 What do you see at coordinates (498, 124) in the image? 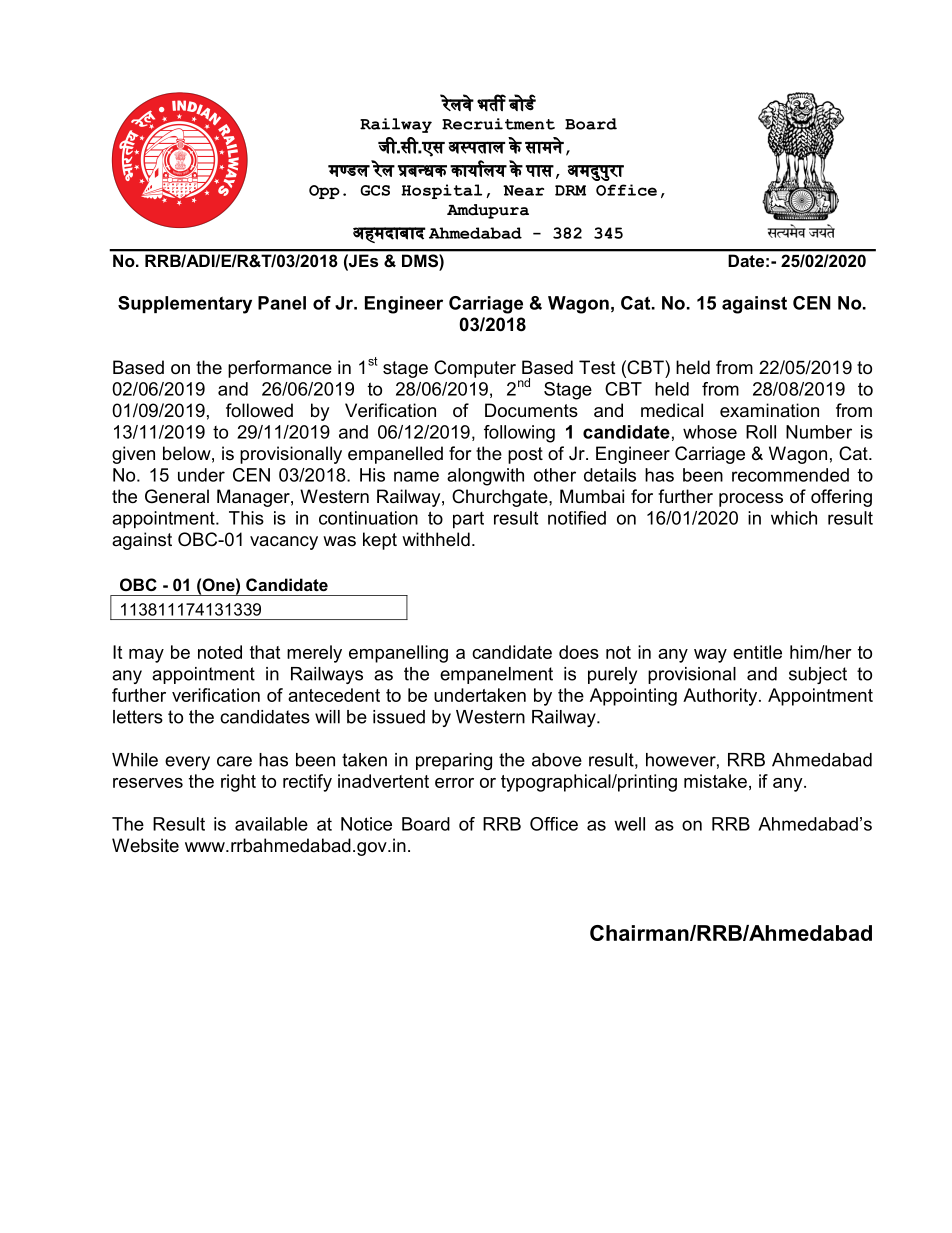
I see `Recruitment` at bounding box center [498, 124].
